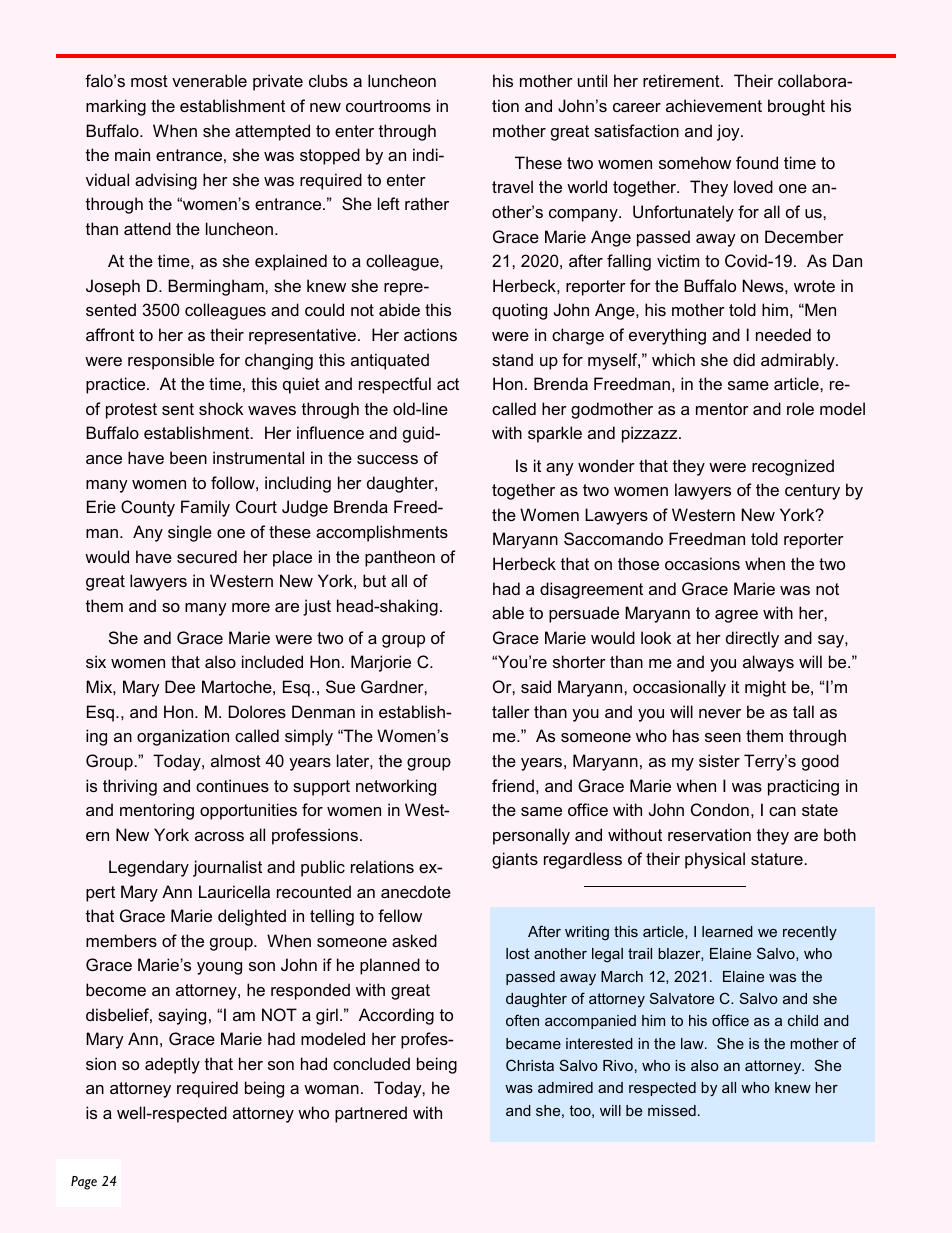 The width and height of the document is (952, 1233). I want to click on directly, so click(752, 639).
